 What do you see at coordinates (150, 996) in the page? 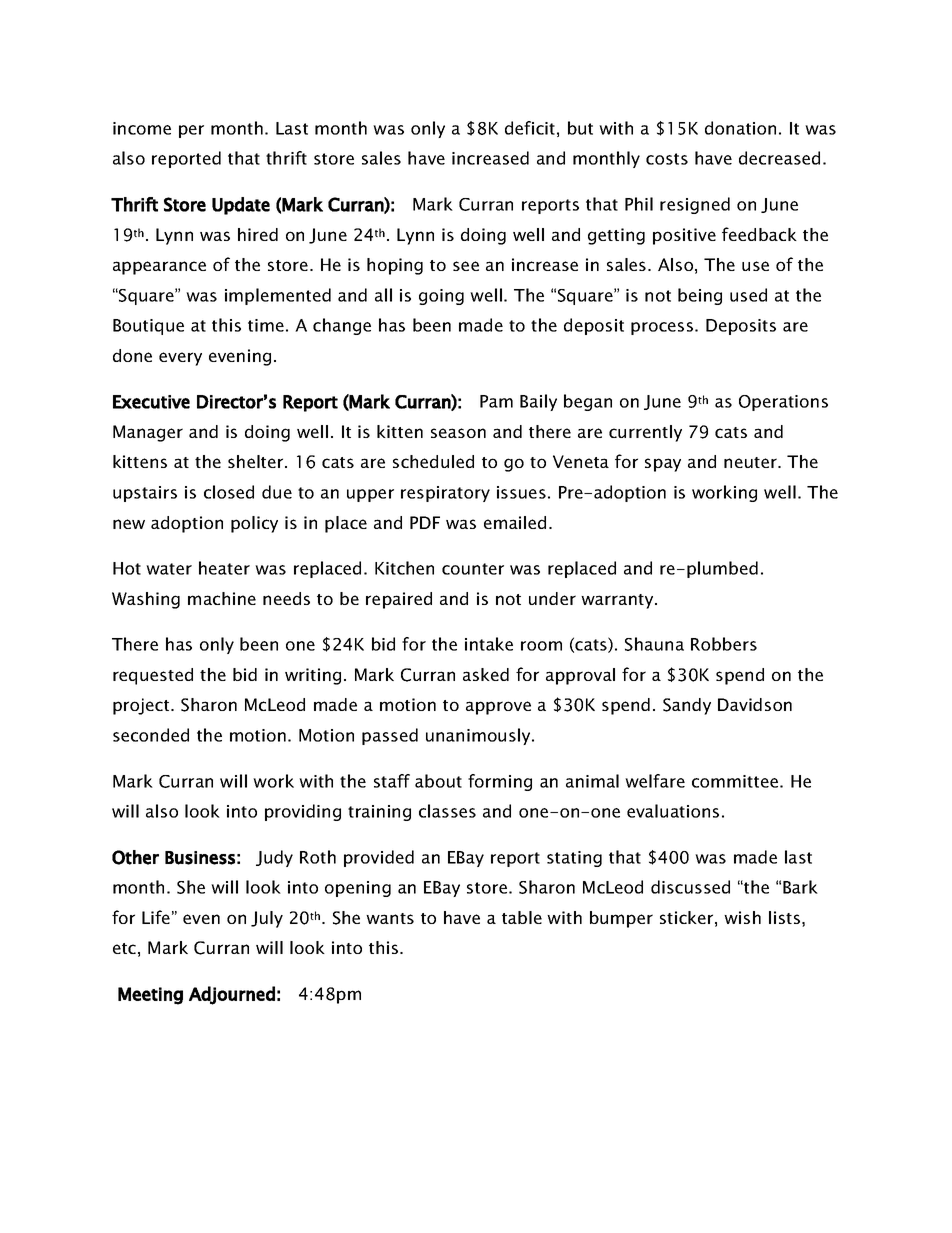
I see `Meeting` at bounding box center [150, 996].
